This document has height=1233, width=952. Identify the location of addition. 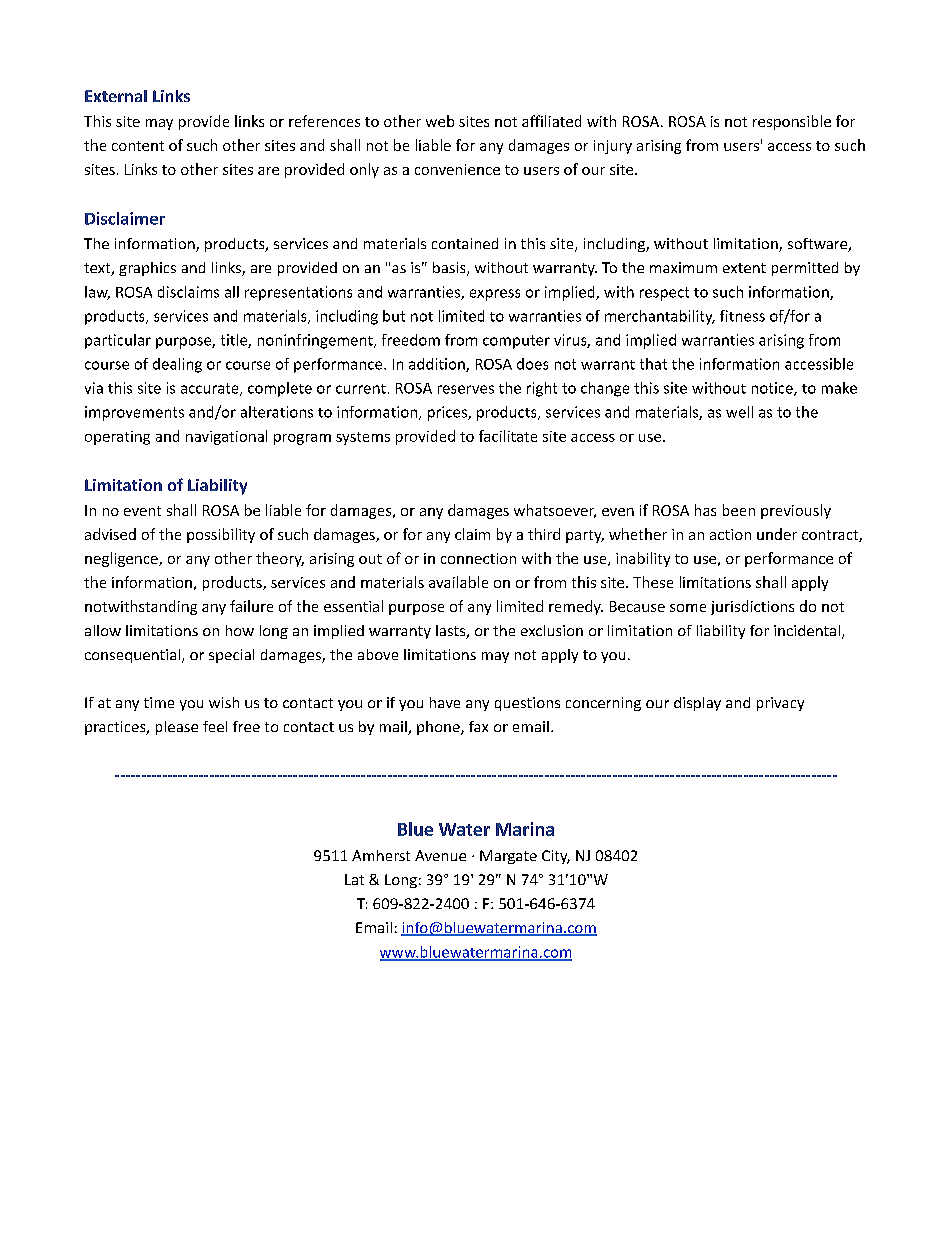
(438, 365).
